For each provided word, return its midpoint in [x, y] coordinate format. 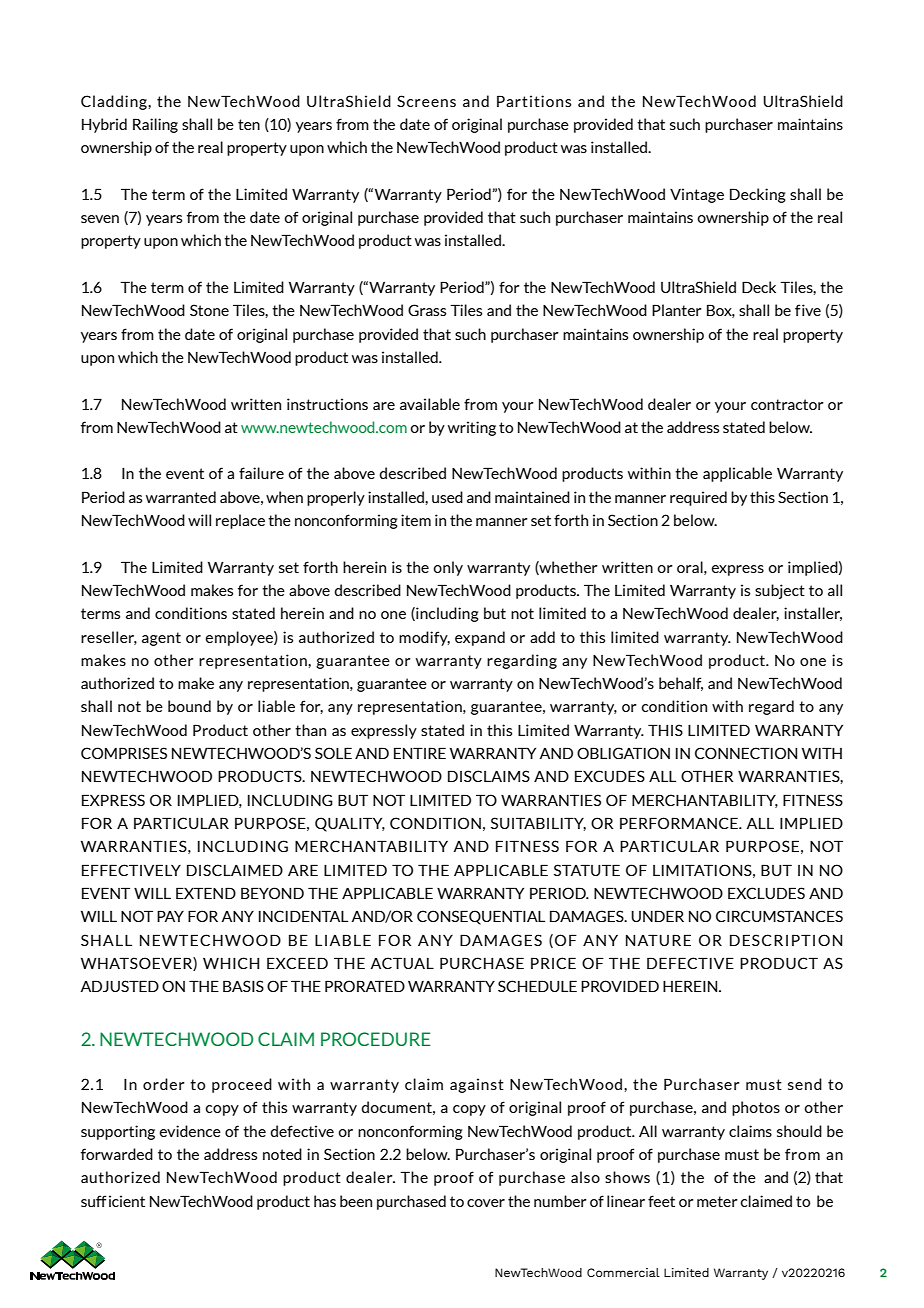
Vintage [697, 195]
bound [189, 706]
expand [480, 638]
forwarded [117, 1154]
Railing [155, 125]
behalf [681, 684]
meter [717, 1201]
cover [486, 1203]
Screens [426, 101]
